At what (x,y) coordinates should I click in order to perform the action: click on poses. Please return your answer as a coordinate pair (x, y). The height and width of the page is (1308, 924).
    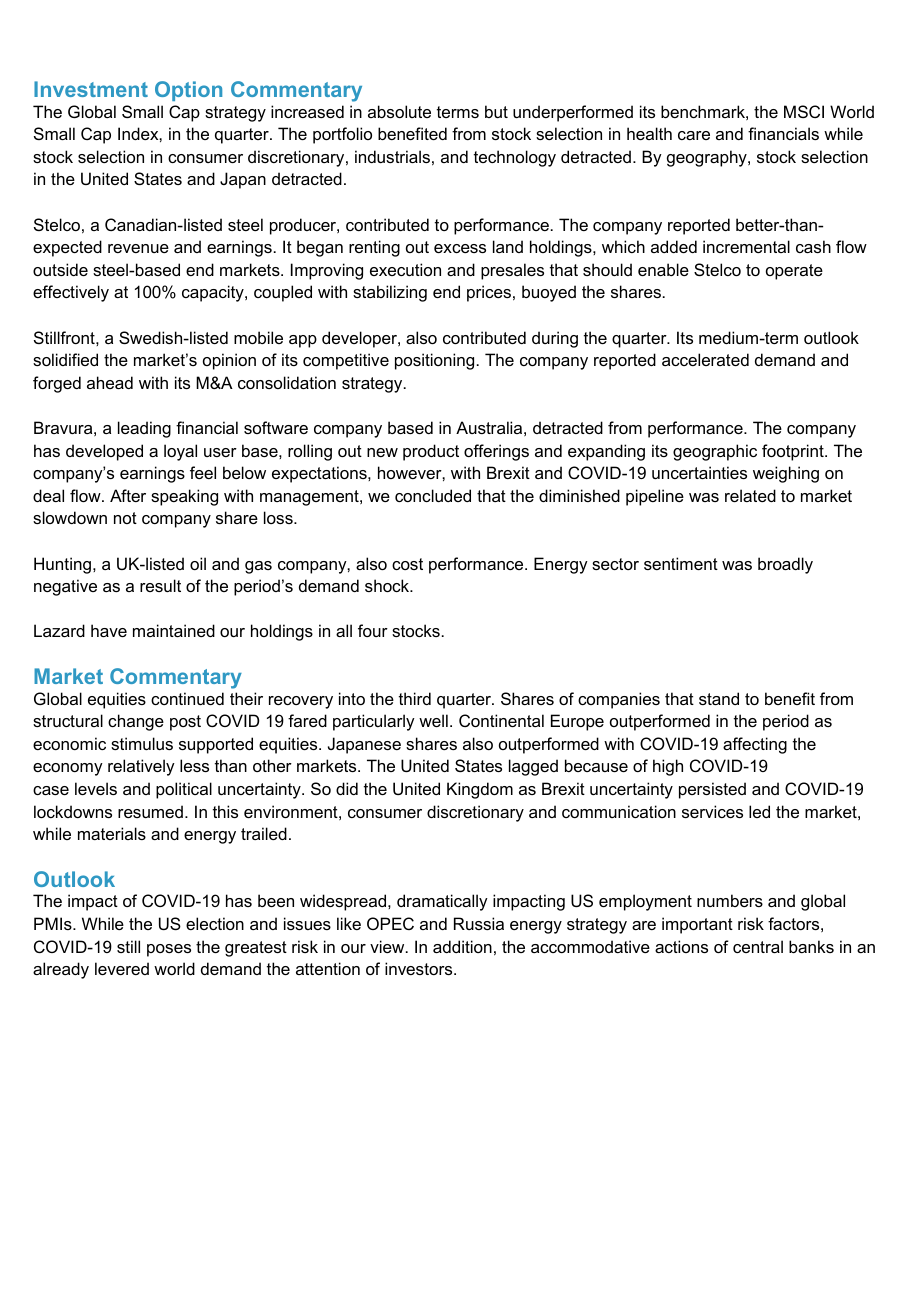
    Looking at the image, I should click on (169, 950).
